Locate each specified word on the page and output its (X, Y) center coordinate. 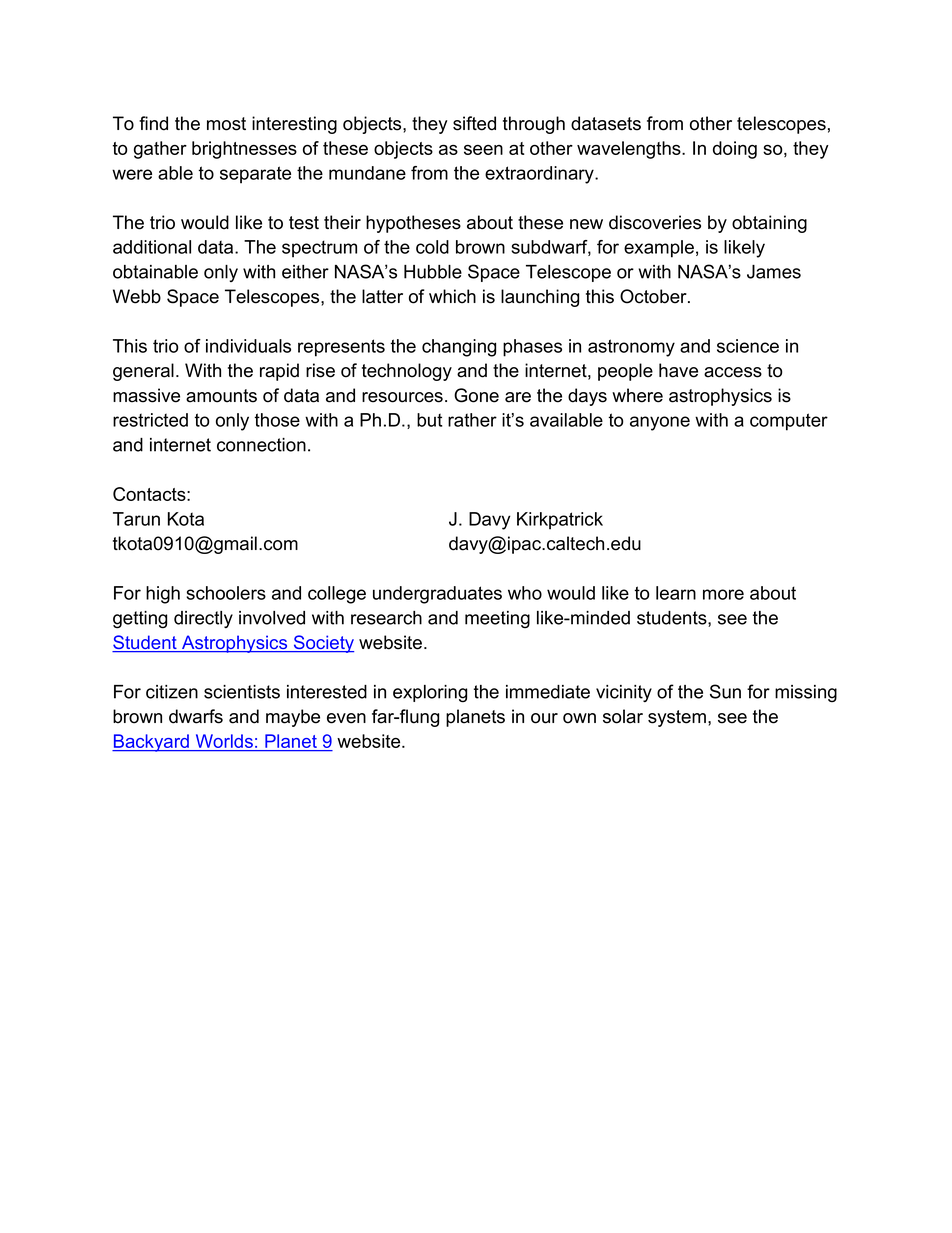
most (226, 124)
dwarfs (196, 716)
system (677, 718)
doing (735, 150)
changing (459, 348)
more (723, 594)
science (748, 346)
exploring (430, 694)
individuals (248, 346)
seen (483, 150)
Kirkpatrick (560, 521)
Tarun (136, 519)
